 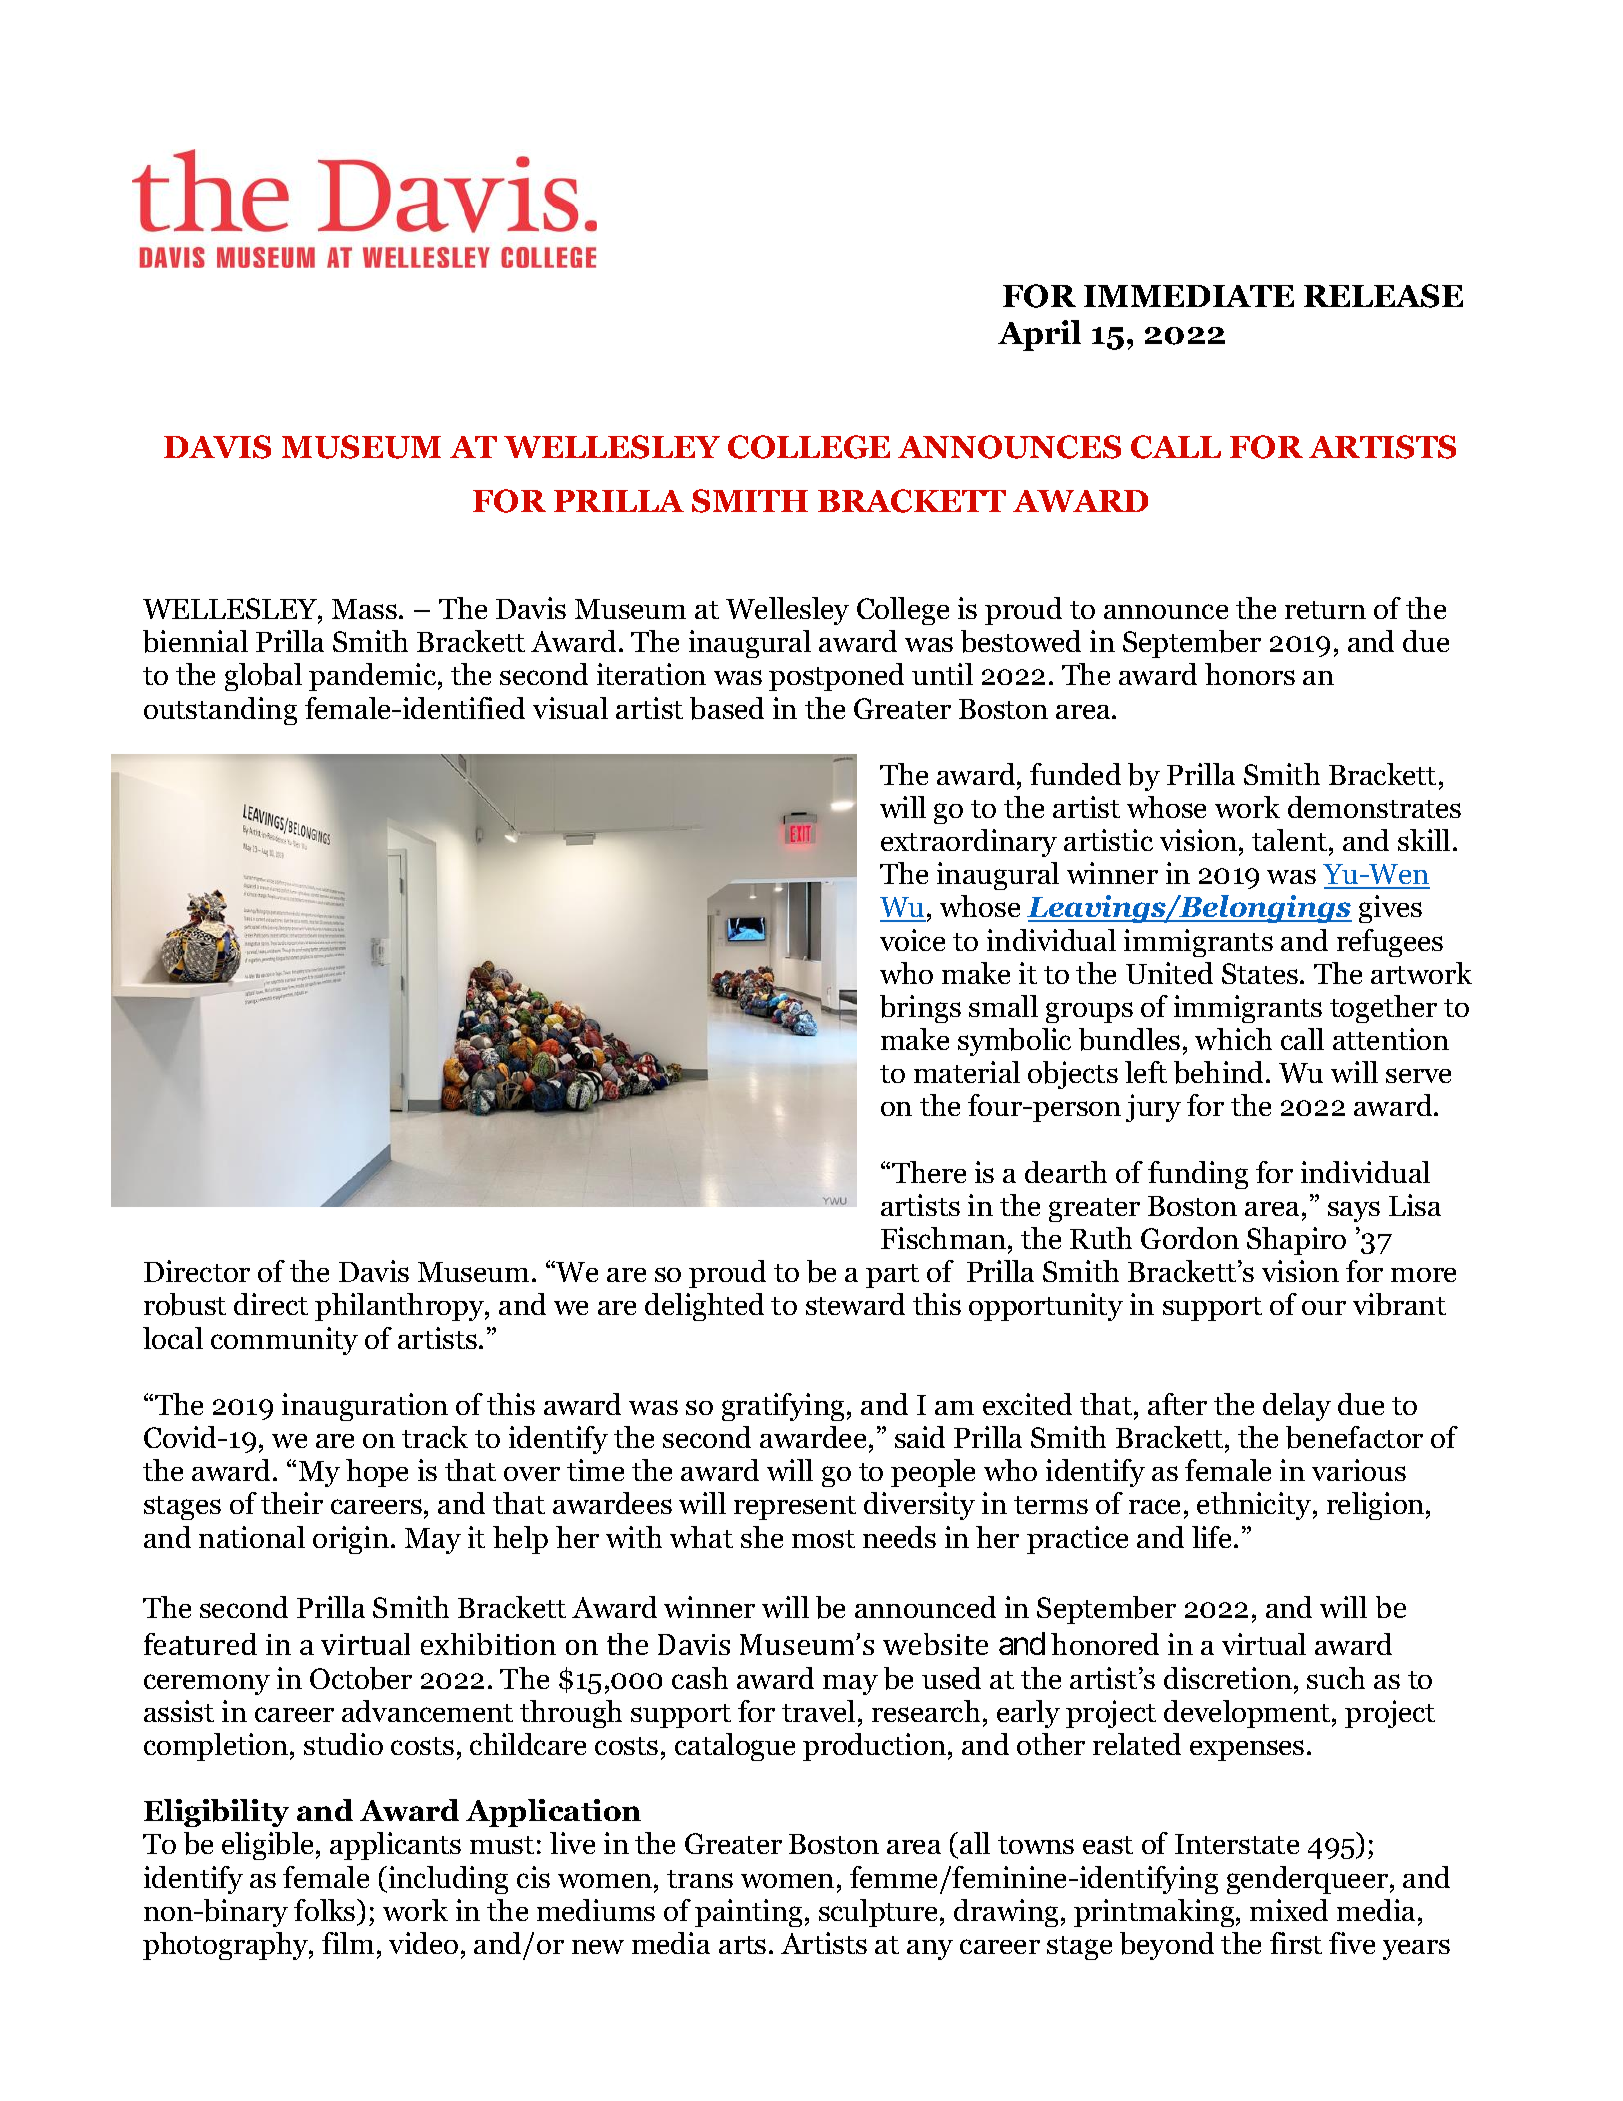 I want to click on April, so click(x=1039, y=335).
